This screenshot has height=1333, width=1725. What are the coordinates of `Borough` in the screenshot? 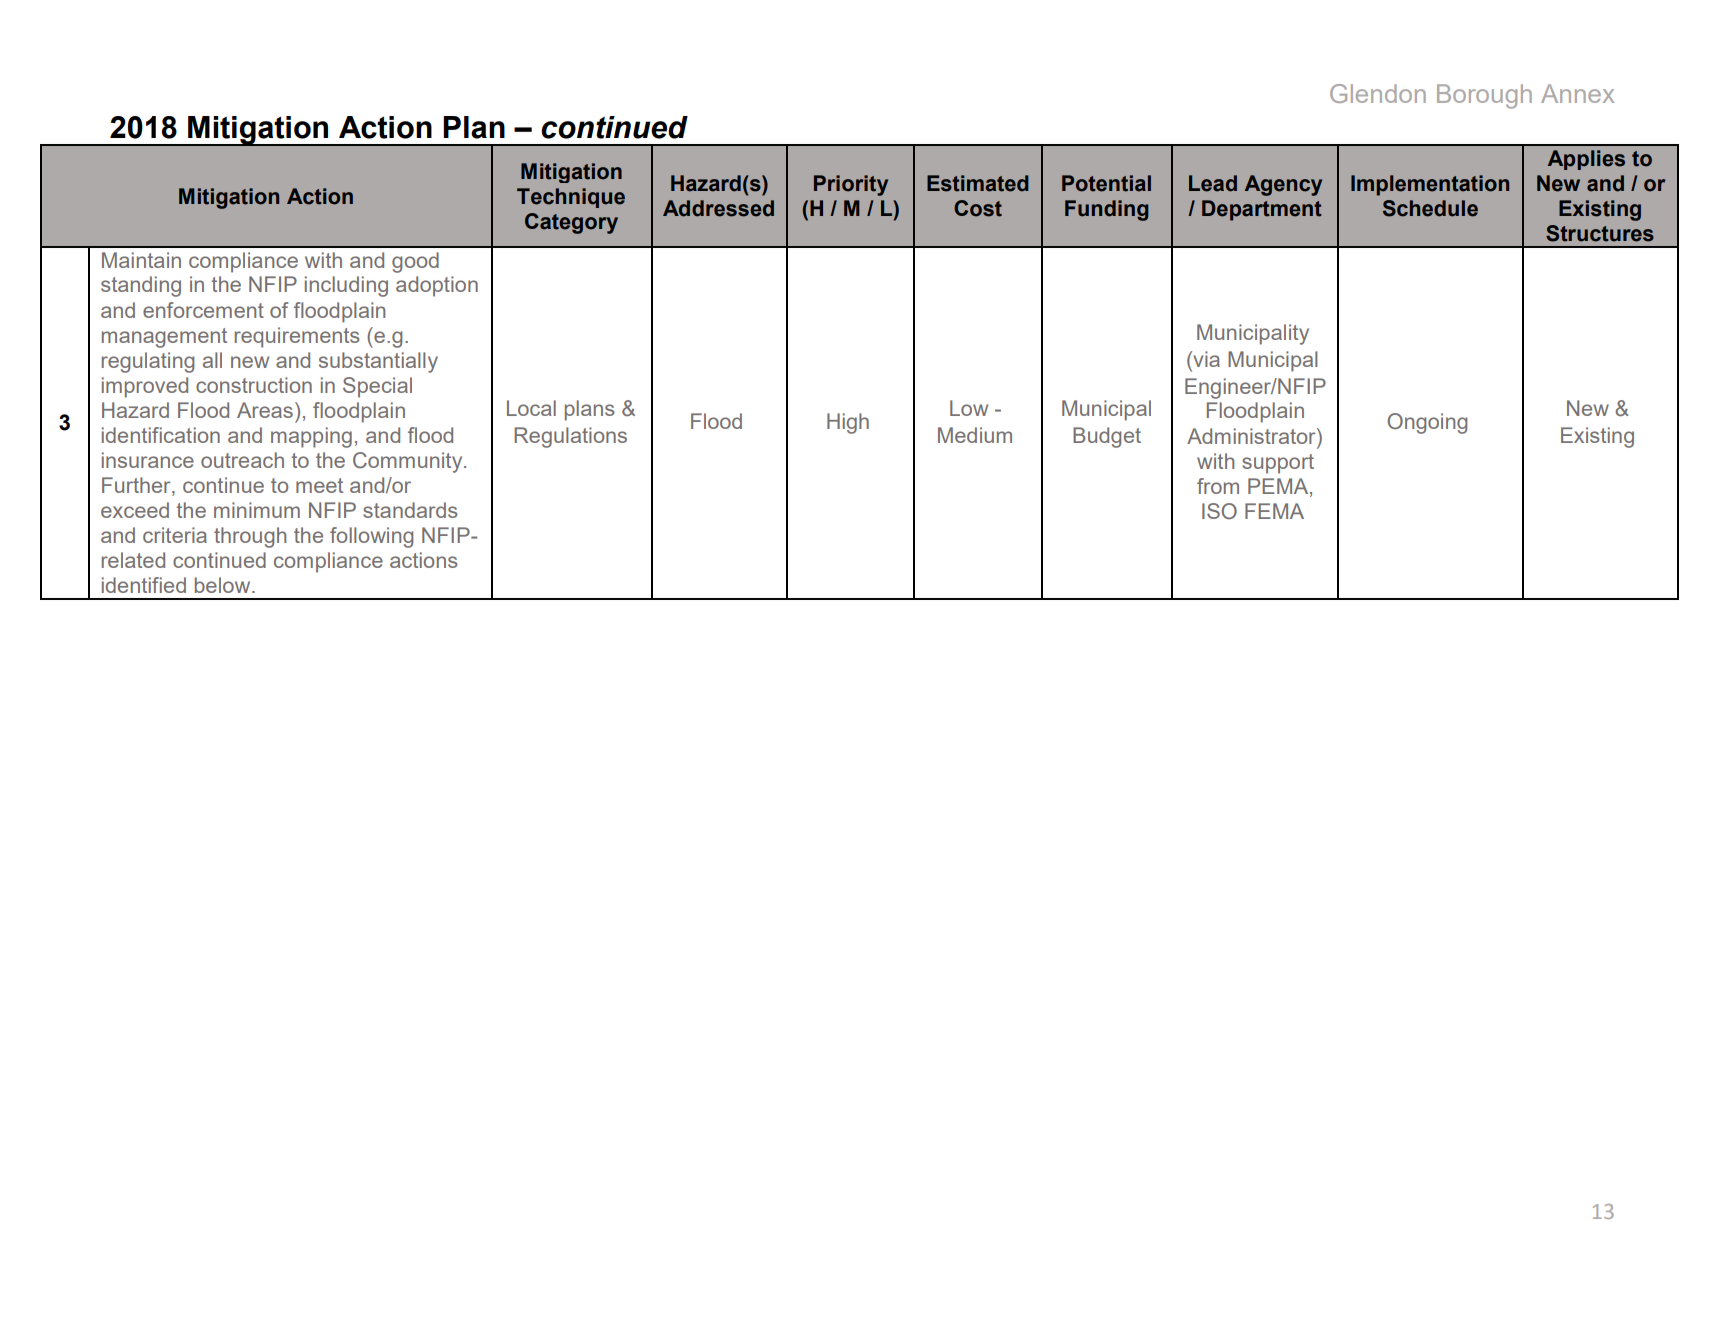 It's located at (1484, 96).
